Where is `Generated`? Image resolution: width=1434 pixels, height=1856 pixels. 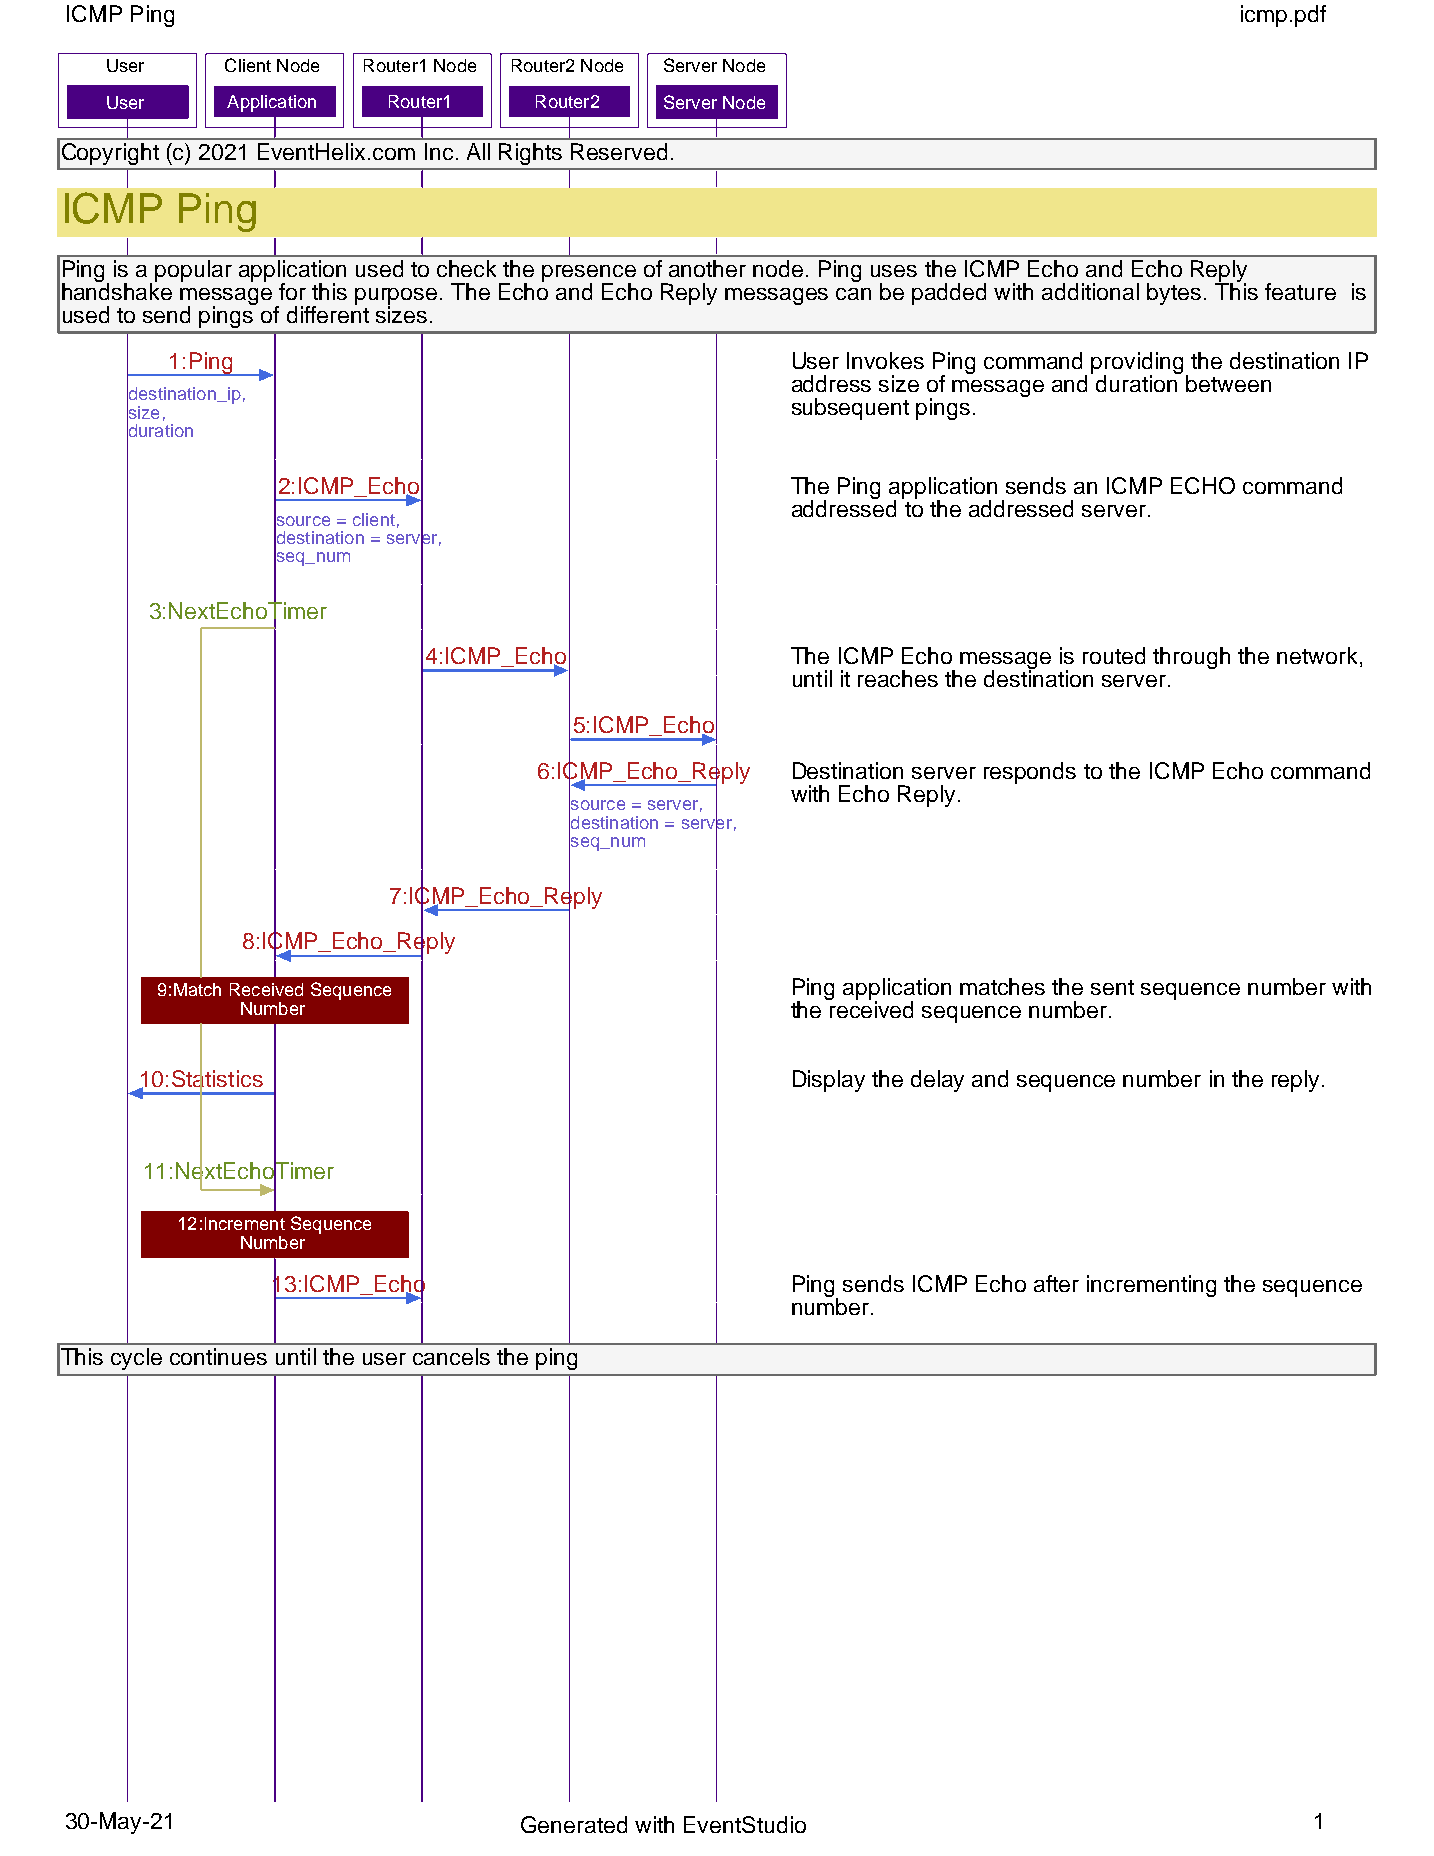
Generated is located at coordinates (574, 1824).
